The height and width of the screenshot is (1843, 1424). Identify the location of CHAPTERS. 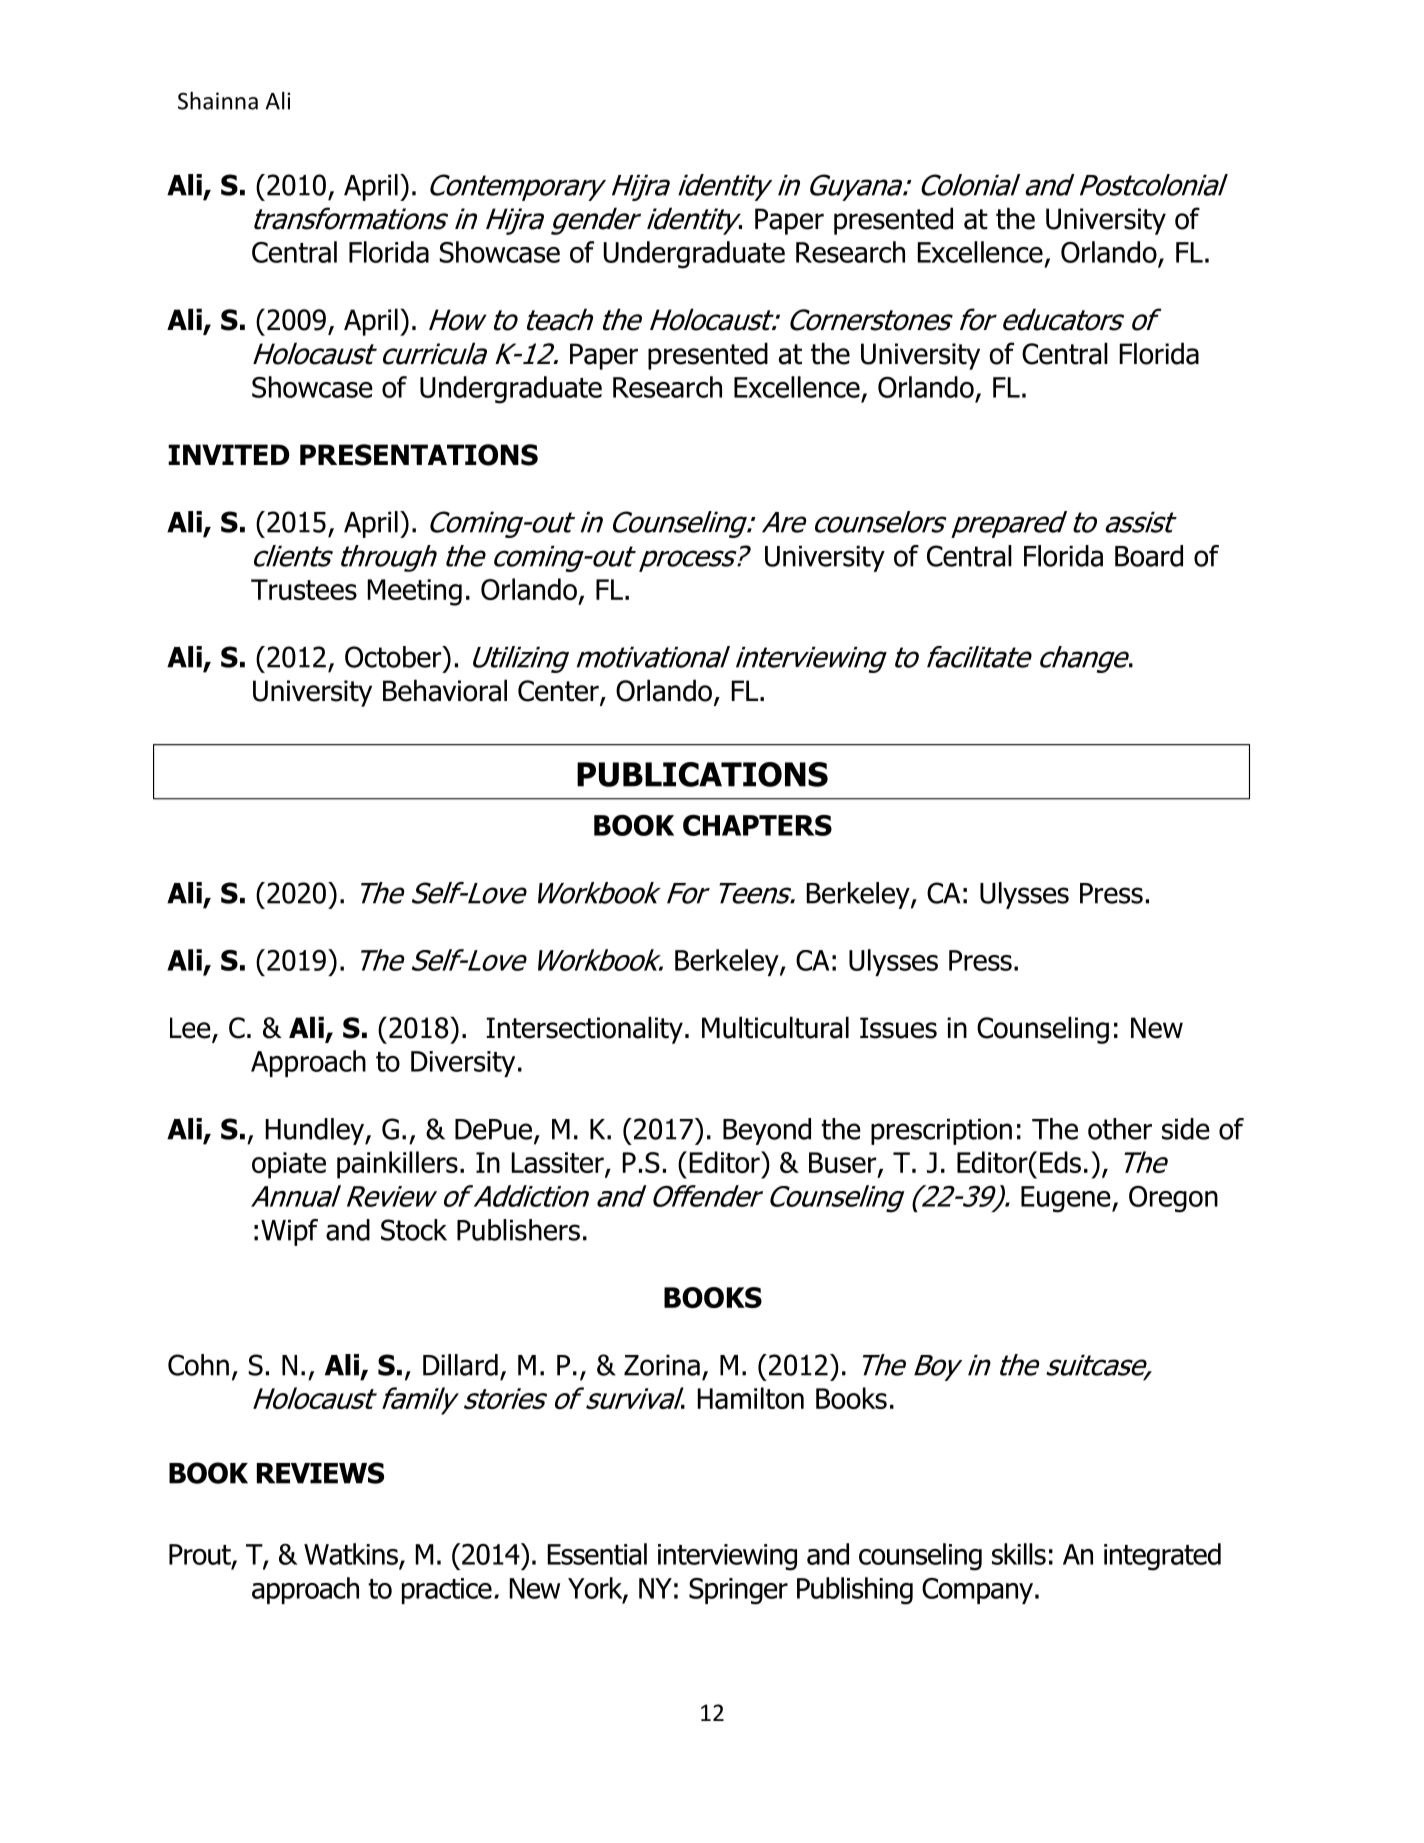
(757, 825).
